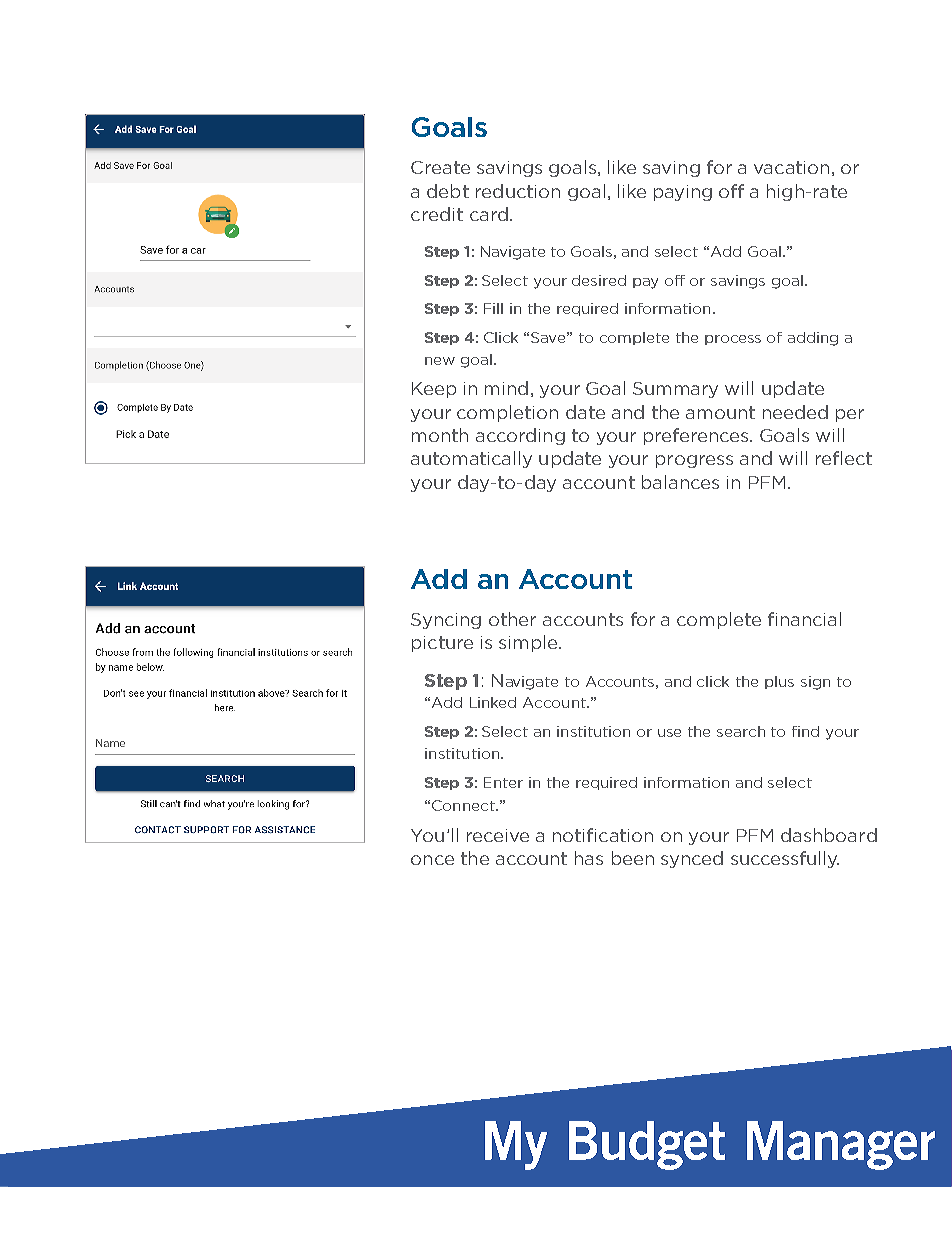  I want to click on paying, so click(683, 193).
